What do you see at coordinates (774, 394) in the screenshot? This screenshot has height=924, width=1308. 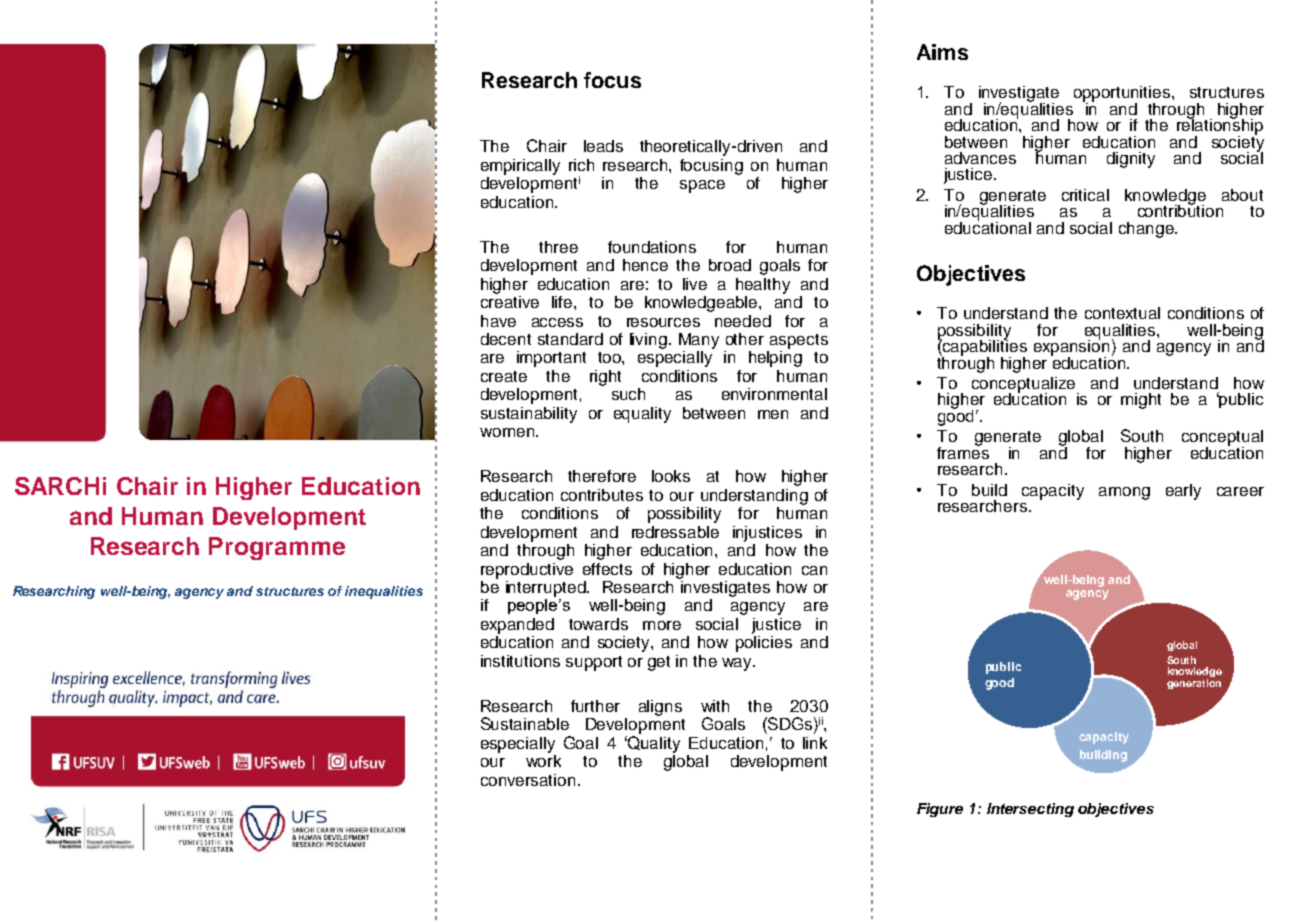 I see `environmental` at bounding box center [774, 394].
